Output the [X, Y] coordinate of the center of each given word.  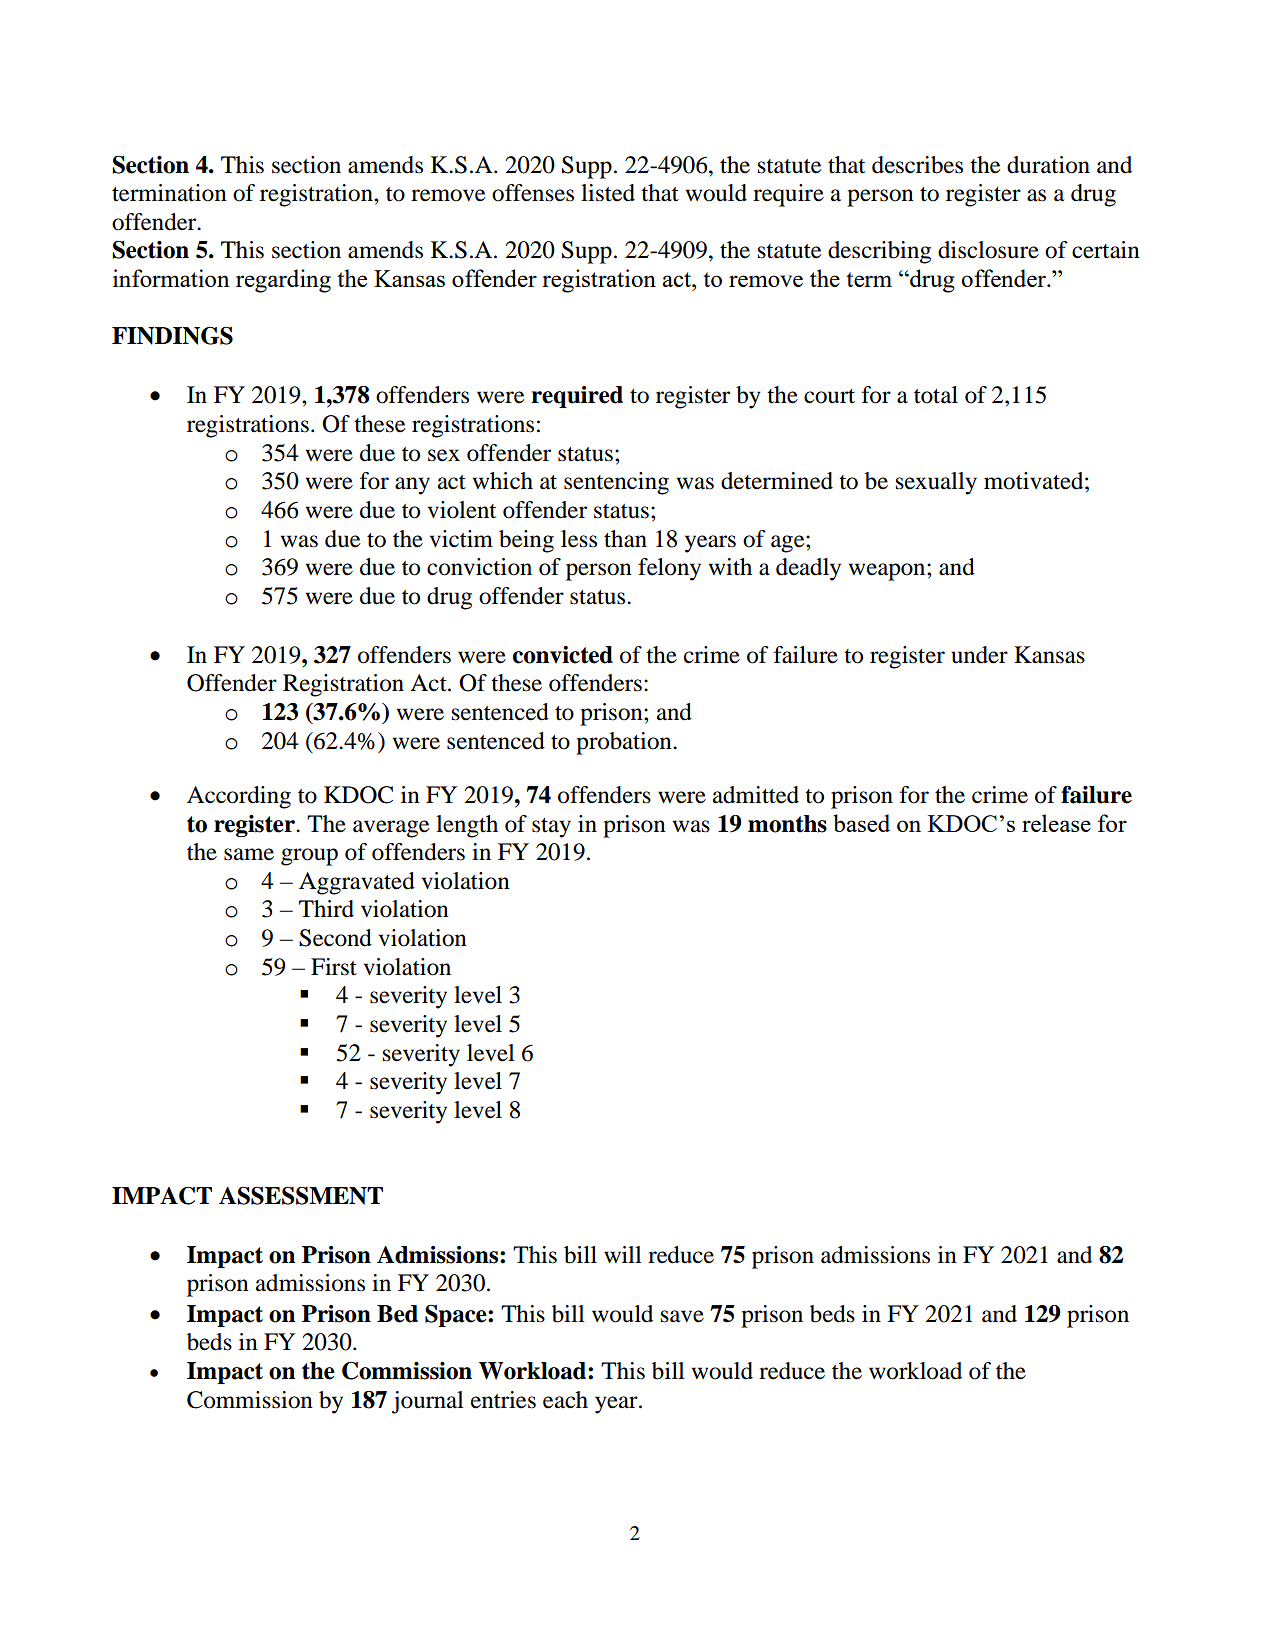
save [682, 1316]
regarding [283, 281]
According [239, 797]
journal [428, 1402]
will [623, 1254]
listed [608, 193]
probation [625, 743]
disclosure [988, 250]
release [1056, 823]
